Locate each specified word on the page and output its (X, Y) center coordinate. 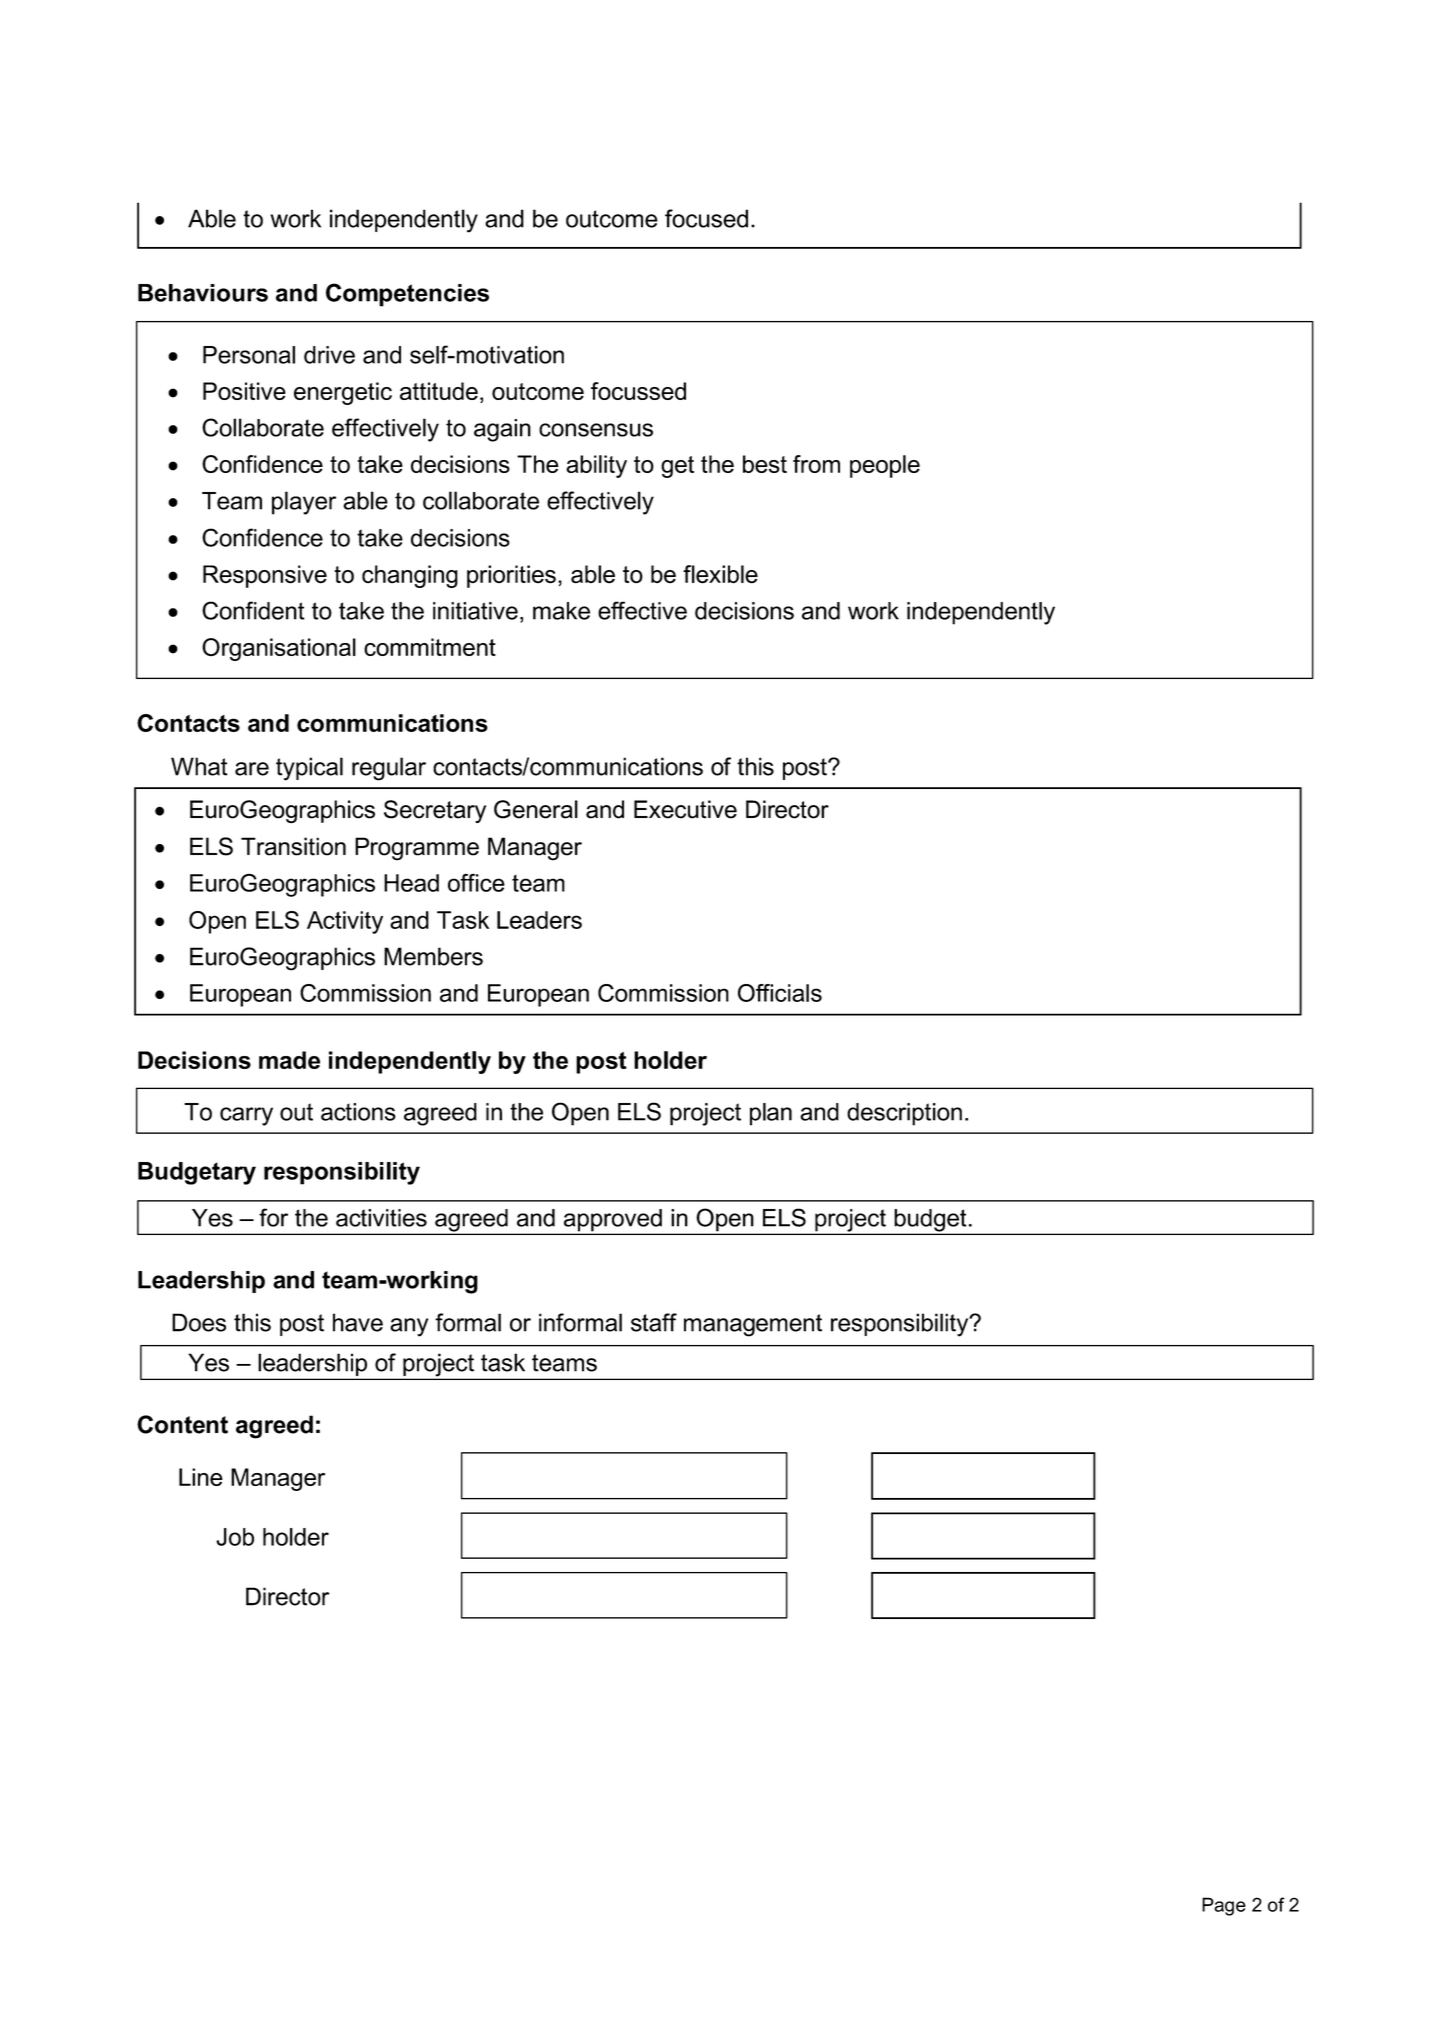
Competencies (407, 295)
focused (706, 218)
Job (235, 1537)
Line (201, 1477)
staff (654, 1322)
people (885, 466)
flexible (720, 574)
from (816, 464)
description (904, 1114)
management (753, 1325)
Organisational (279, 649)
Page (1224, 1906)
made (289, 1060)
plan (771, 1114)
